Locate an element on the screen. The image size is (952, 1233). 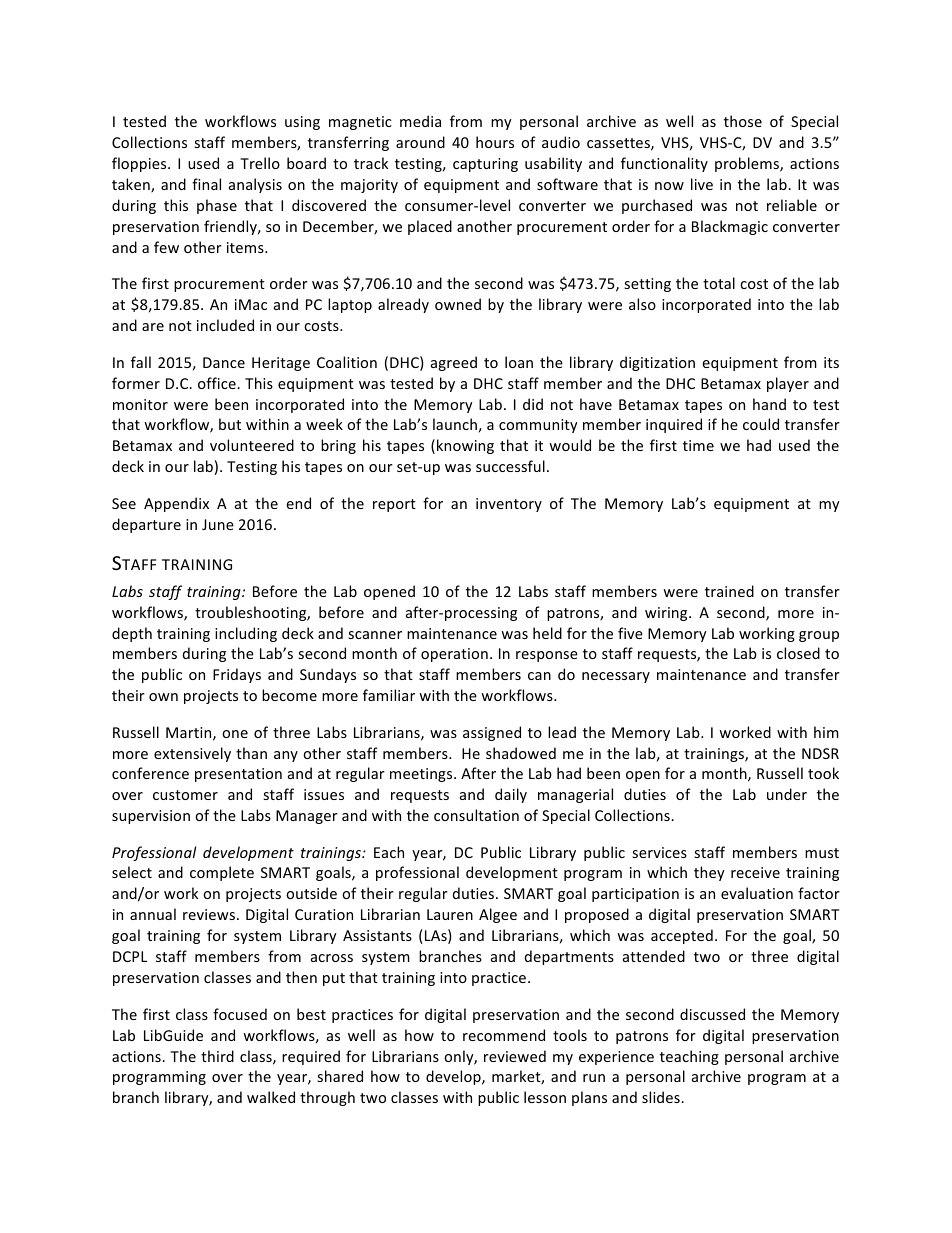
hand is located at coordinates (769, 404).
